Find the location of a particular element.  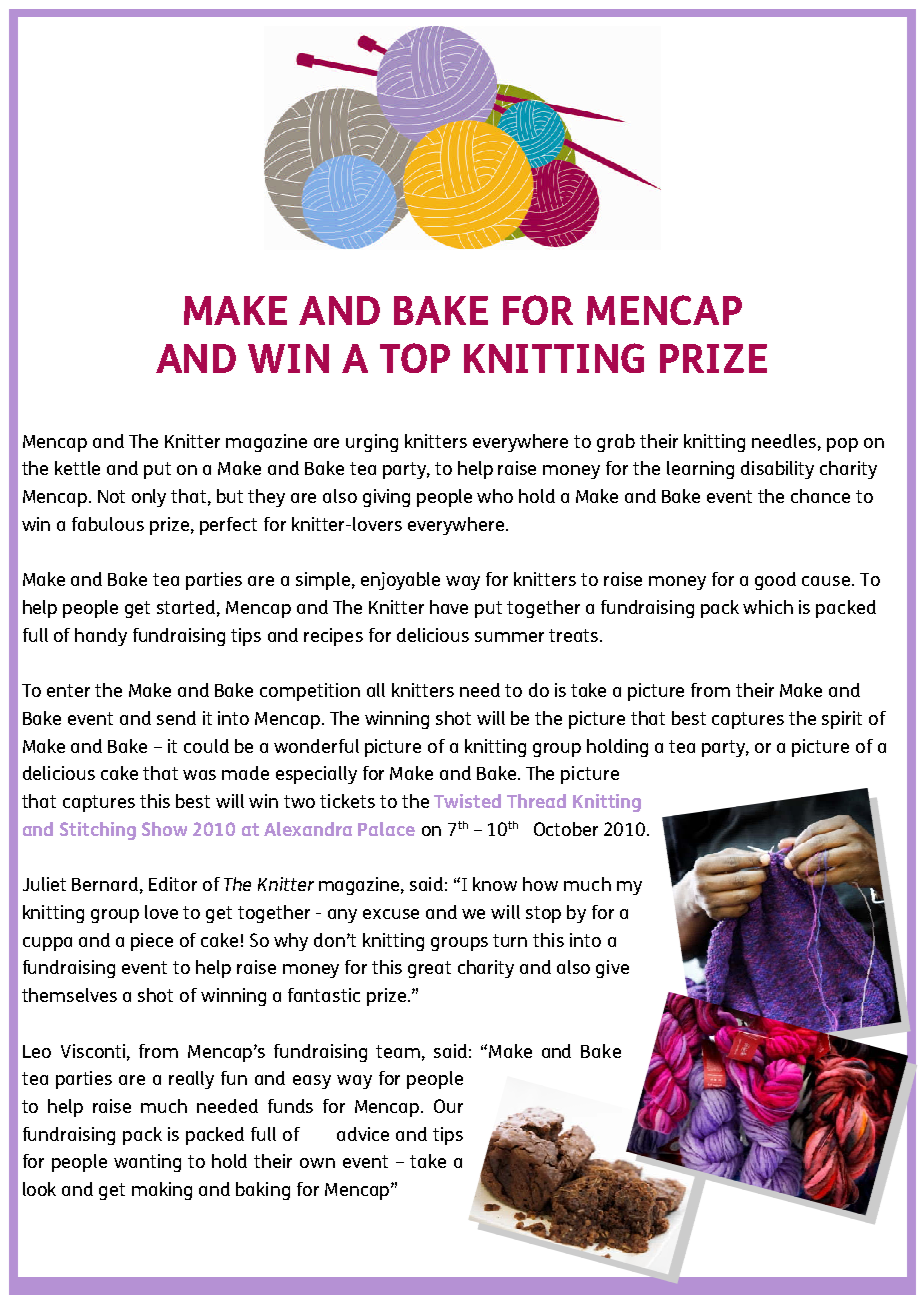

urging is located at coordinates (372, 443).
